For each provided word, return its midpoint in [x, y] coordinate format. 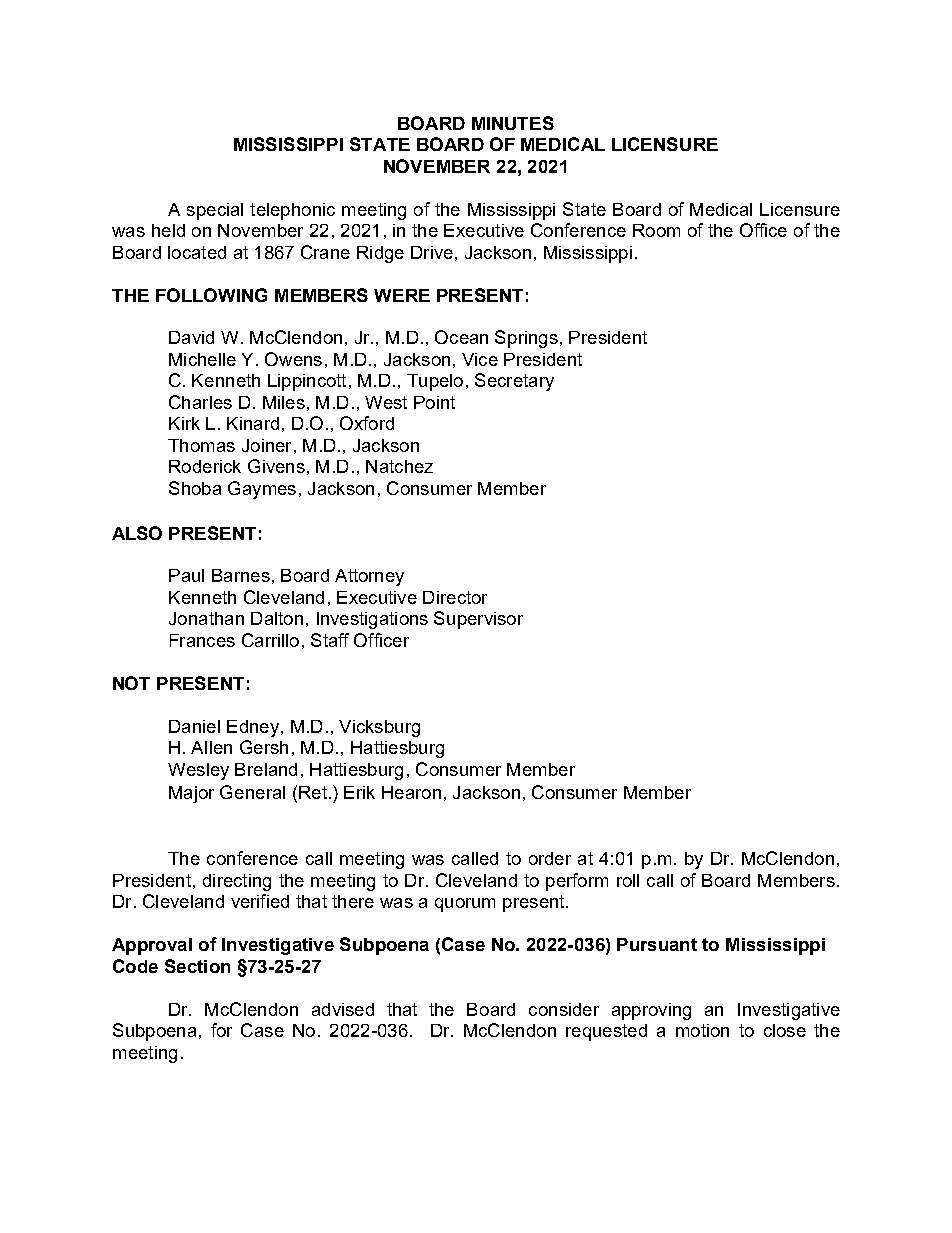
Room [656, 230]
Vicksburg [379, 728]
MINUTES [513, 123]
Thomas [201, 445]
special [215, 211]
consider [564, 1009]
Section [197, 966]
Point [434, 402]
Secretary [514, 382]
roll [628, 880]
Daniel [194, 726]
